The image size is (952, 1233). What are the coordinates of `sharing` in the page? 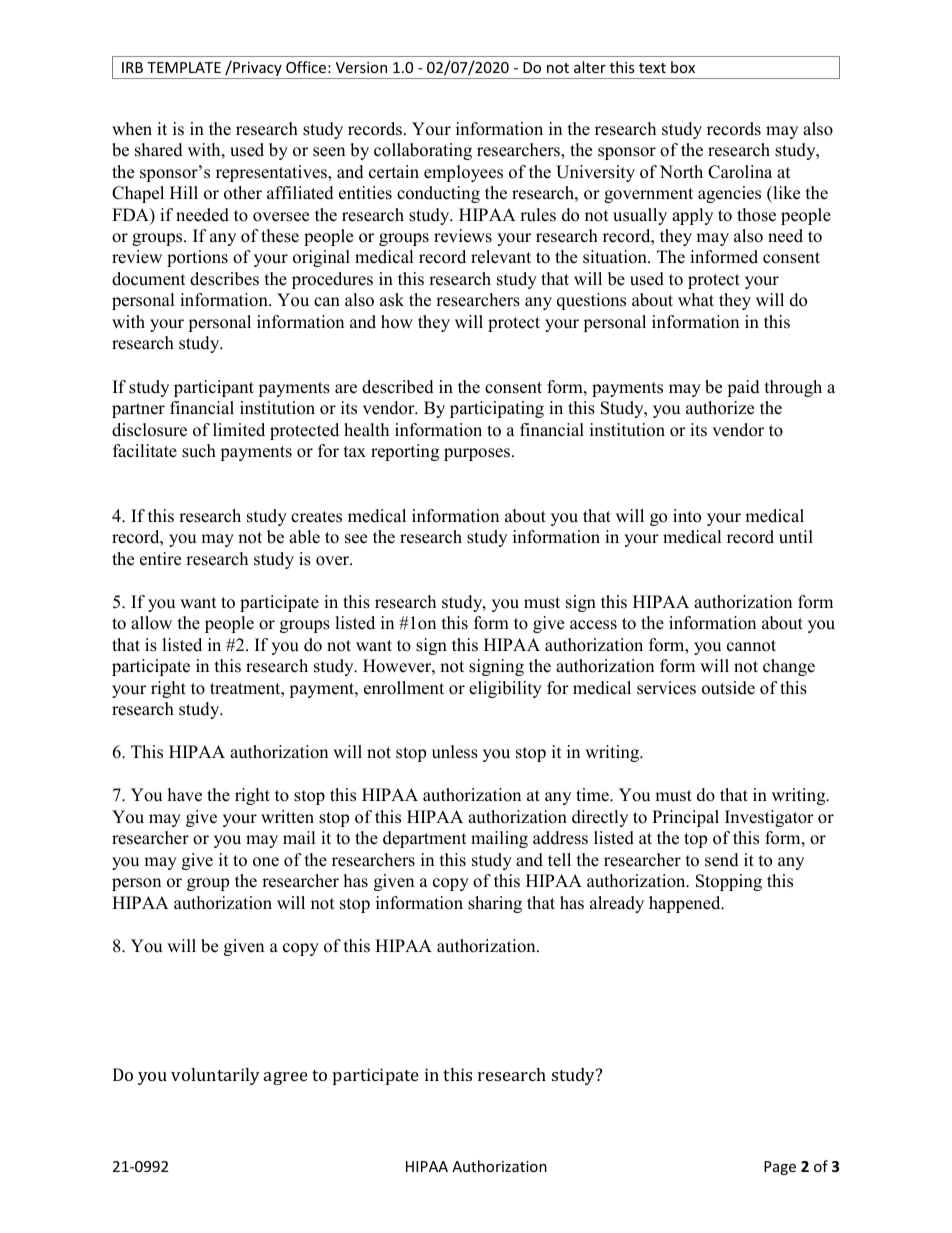 It's located at (495, 904).
